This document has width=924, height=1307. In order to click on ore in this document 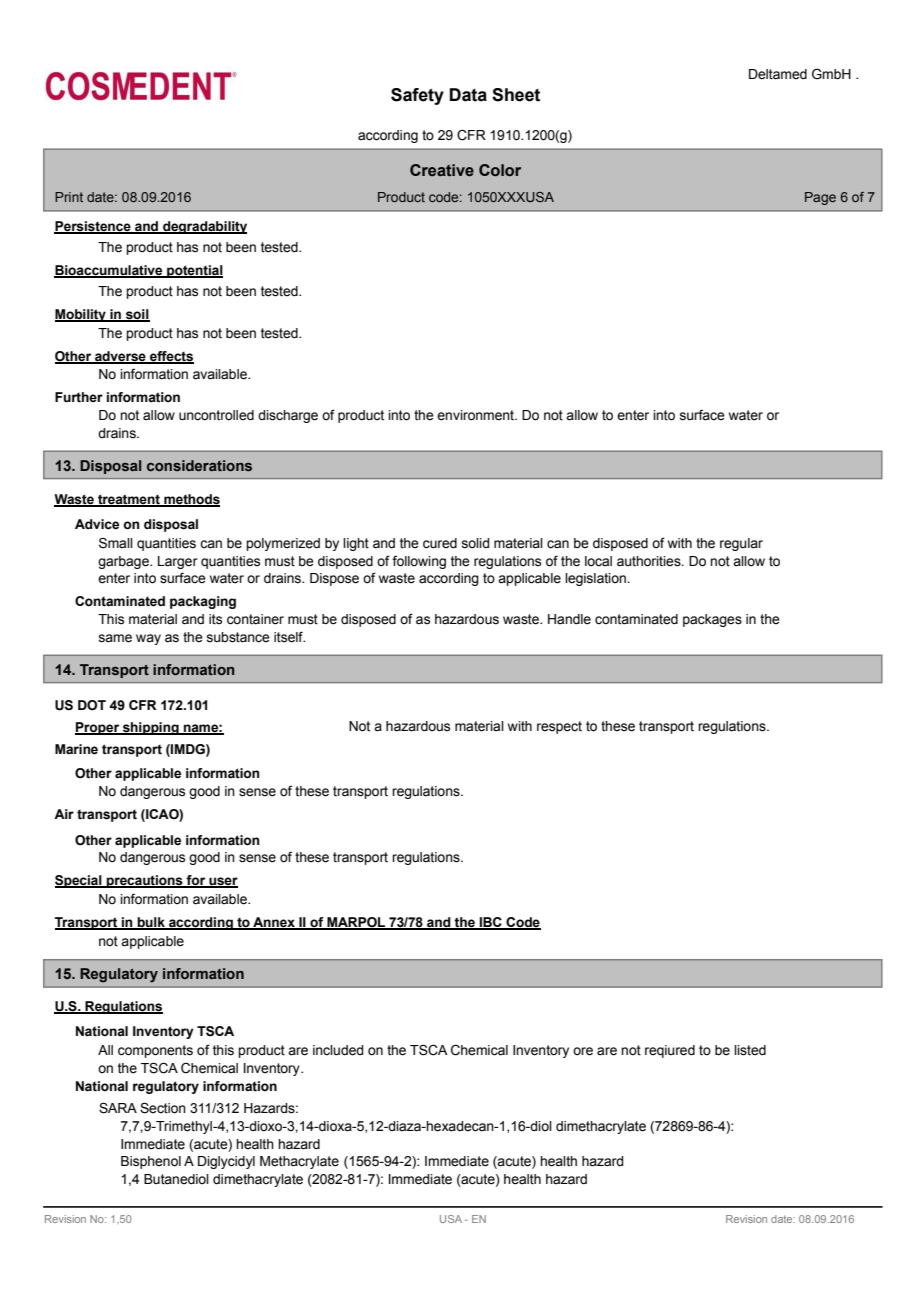, I will do `click(583, 1051)`.
